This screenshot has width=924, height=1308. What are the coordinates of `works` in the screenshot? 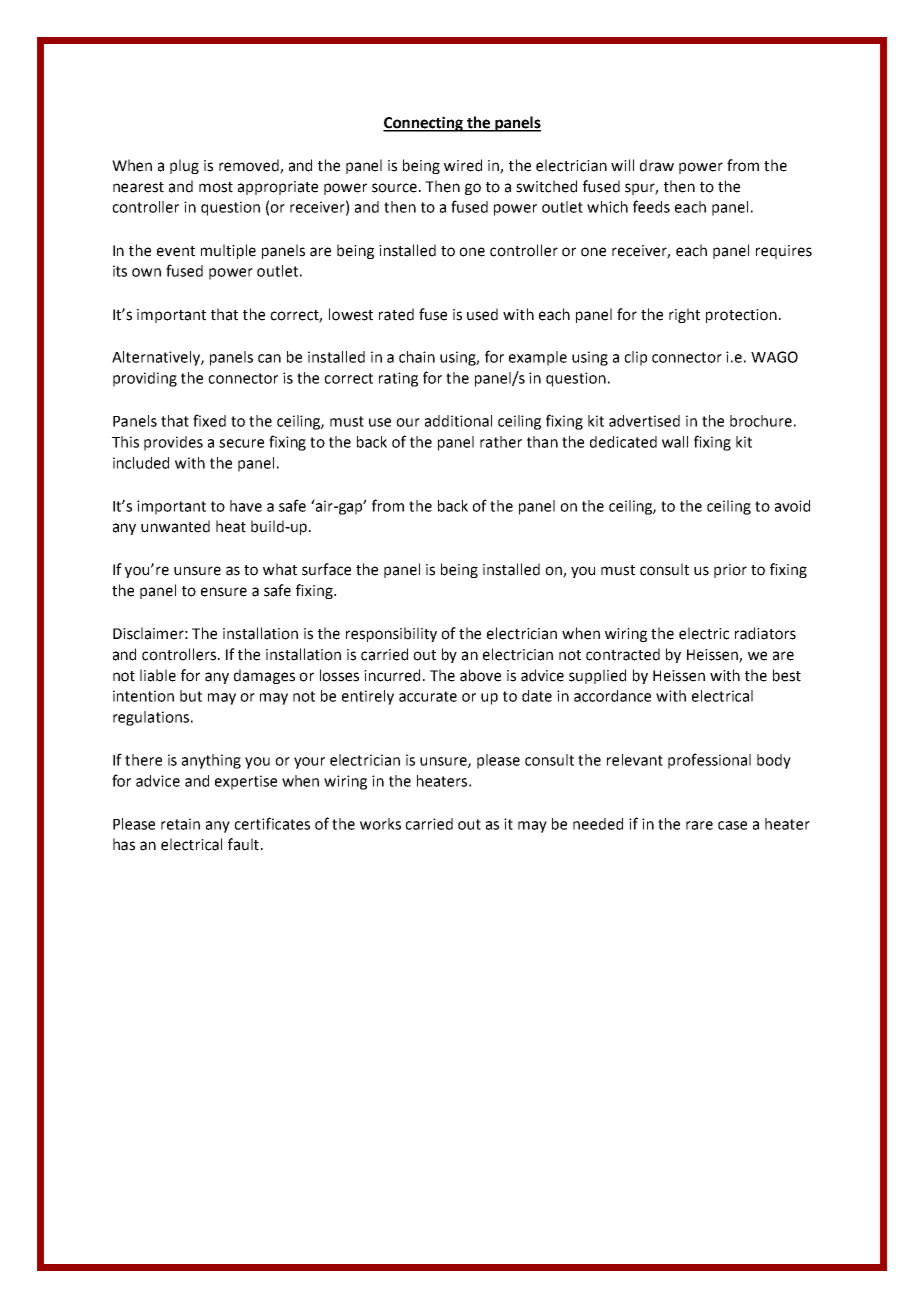 It's located at (380, 824).
